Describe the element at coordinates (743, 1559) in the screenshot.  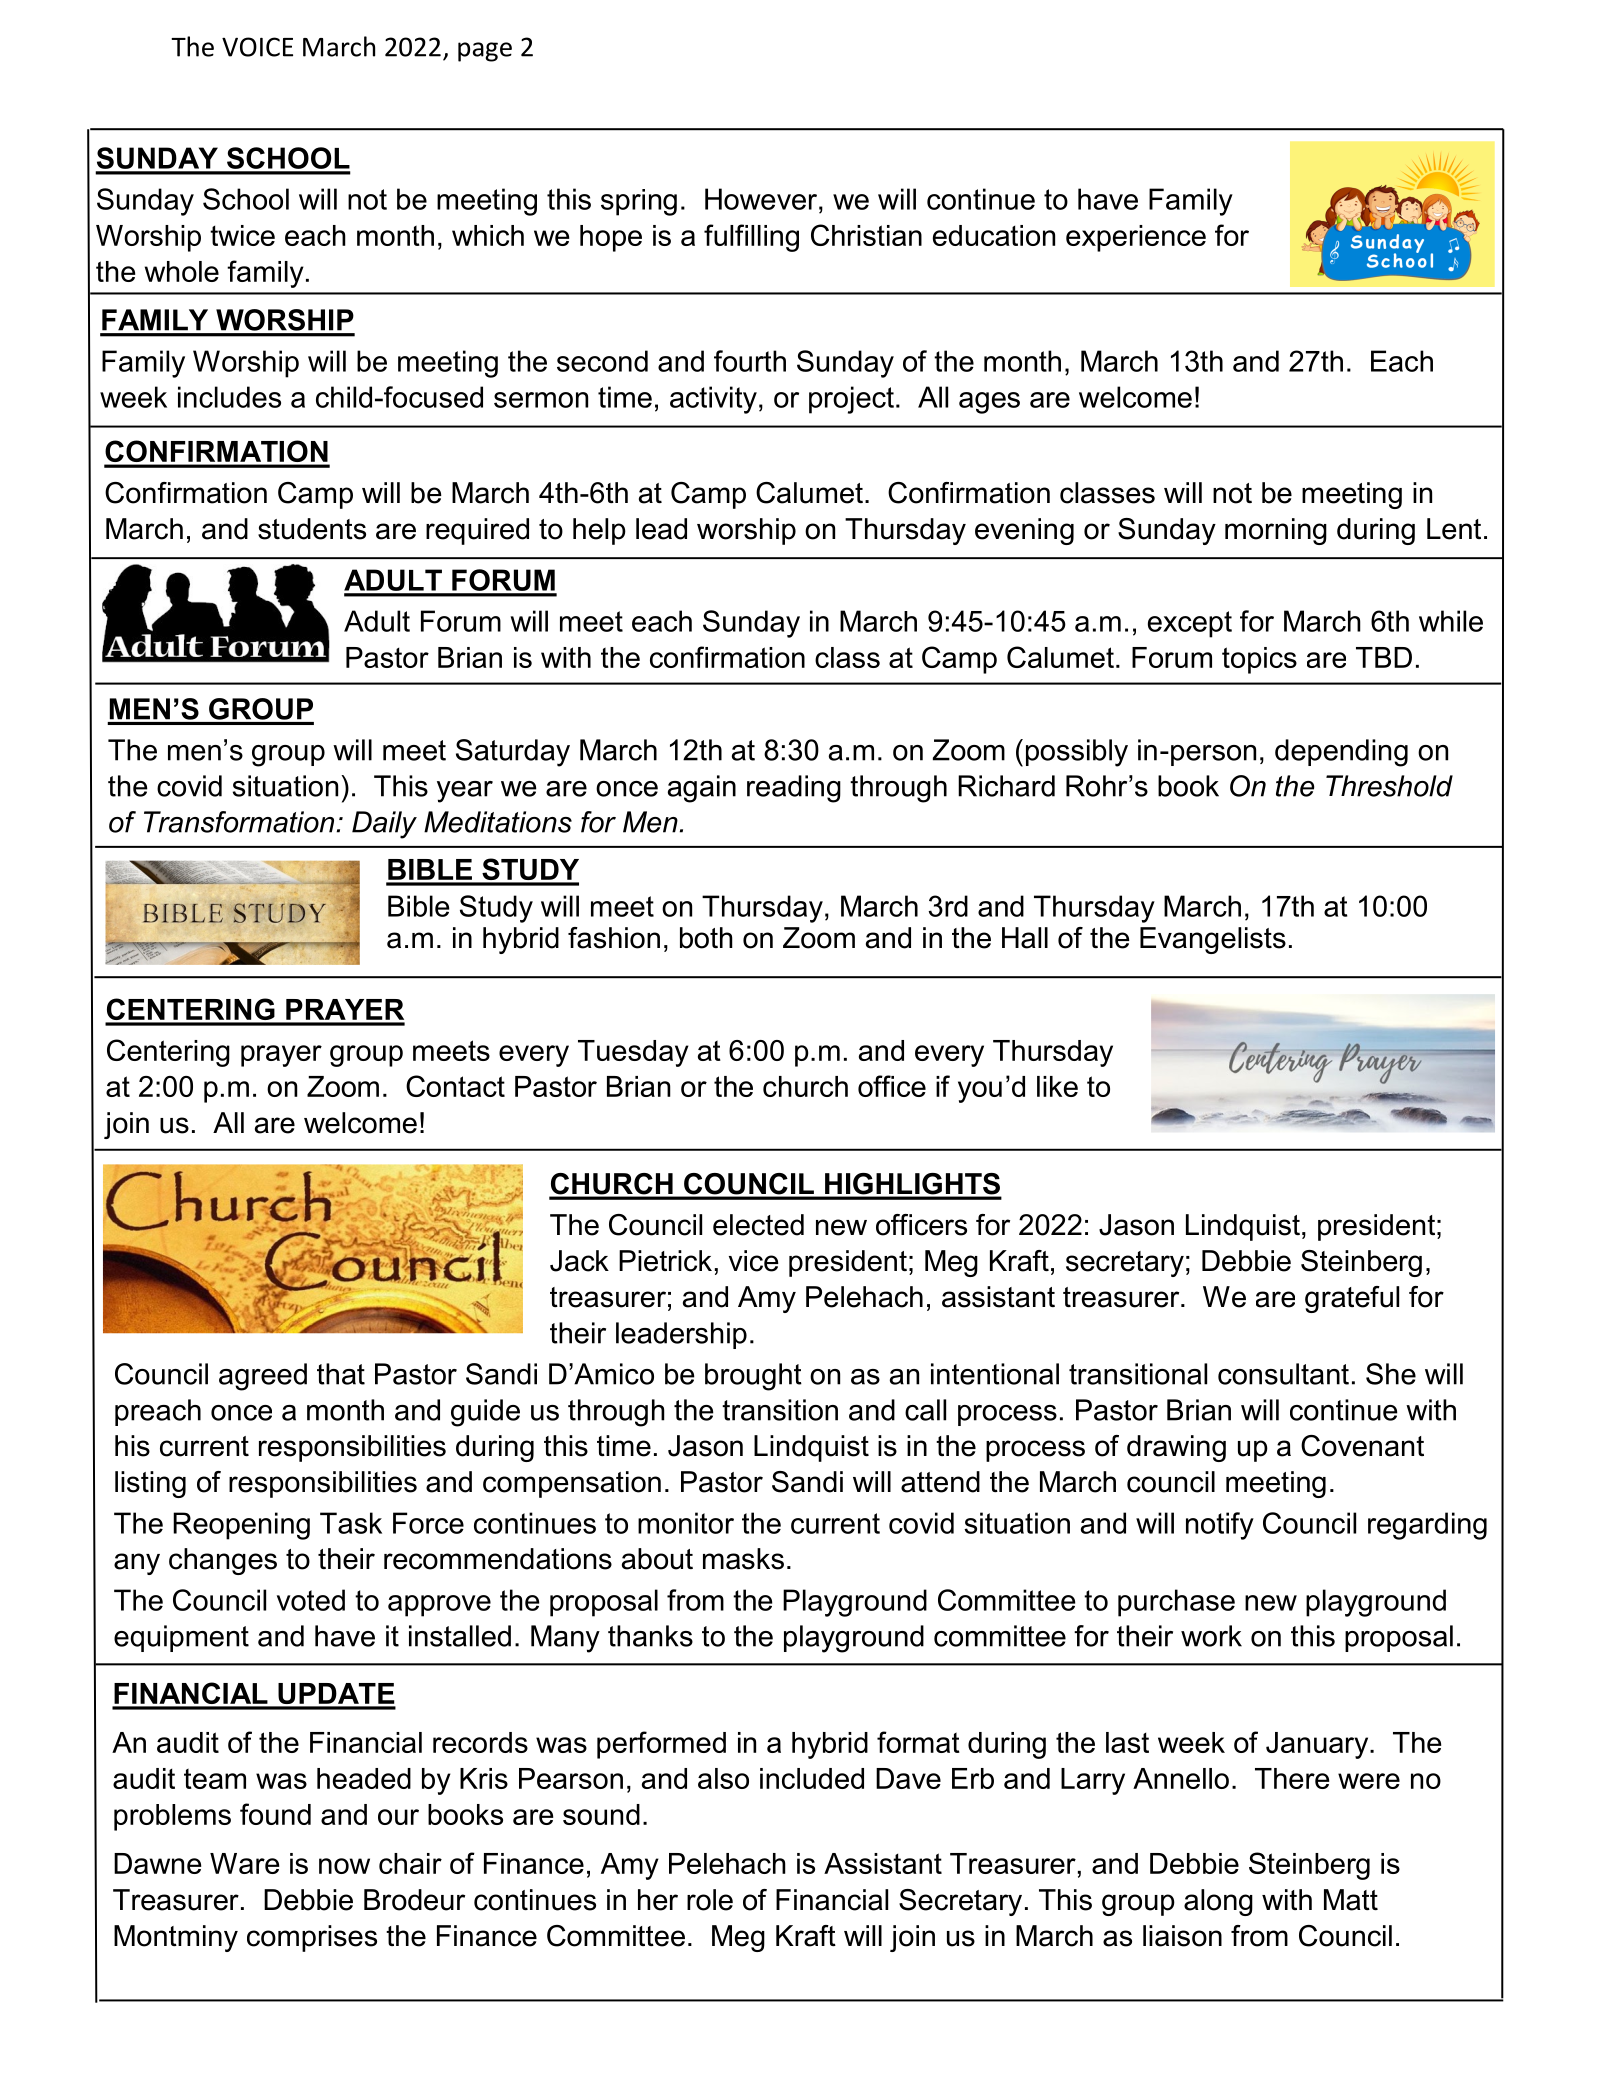
I see `masks` at that location.
